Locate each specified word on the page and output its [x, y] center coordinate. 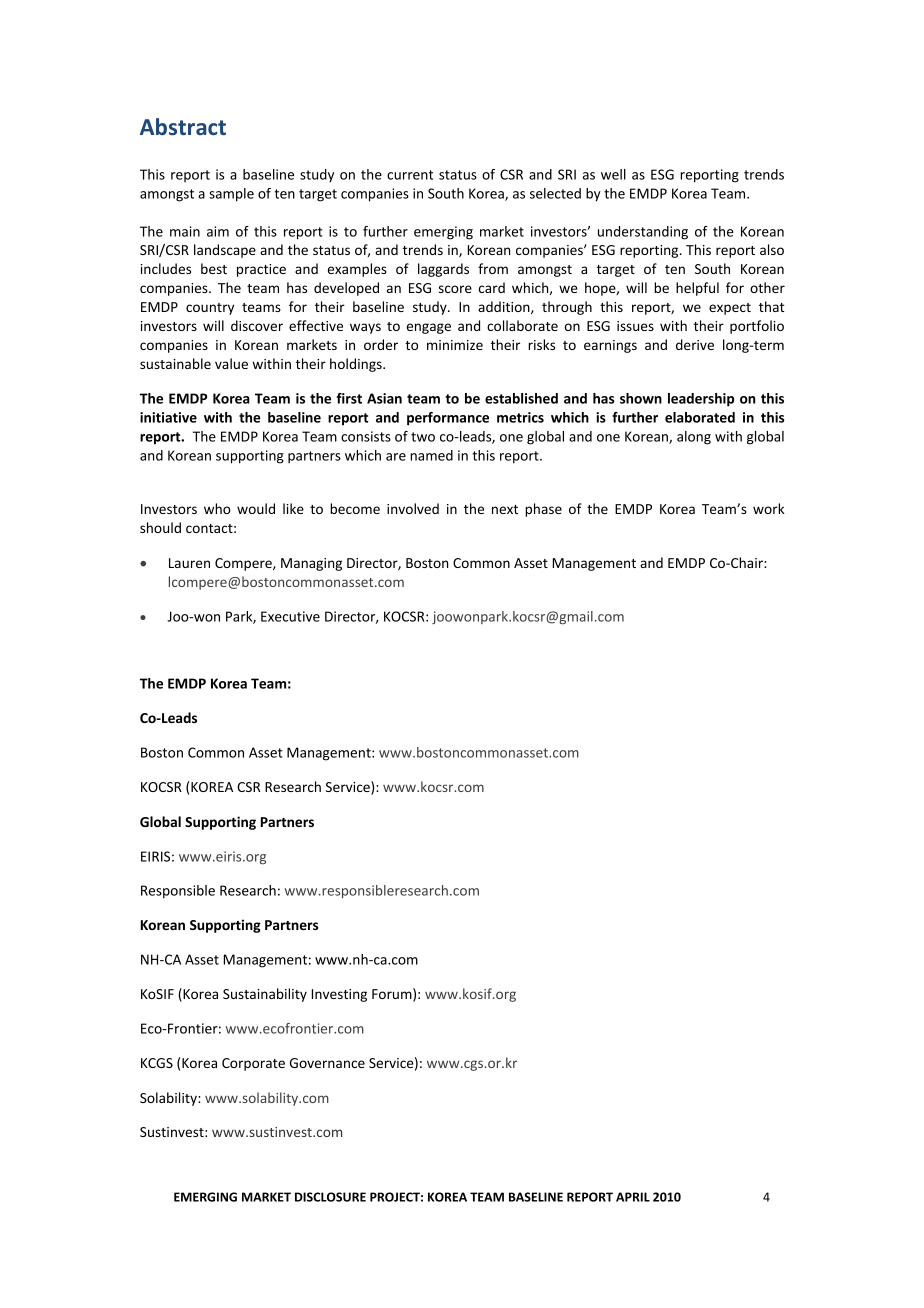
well [613, 174]
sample [231, 195]
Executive [290, 616]
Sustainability [265, 995]
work [769, 508]
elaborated [700, 417]
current [410, 175]
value [231, 363]
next [505, 509]
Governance [327, 1063]
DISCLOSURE [330, 1197]
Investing [339, 995]
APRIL [633, 1197]
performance [448, 419]
